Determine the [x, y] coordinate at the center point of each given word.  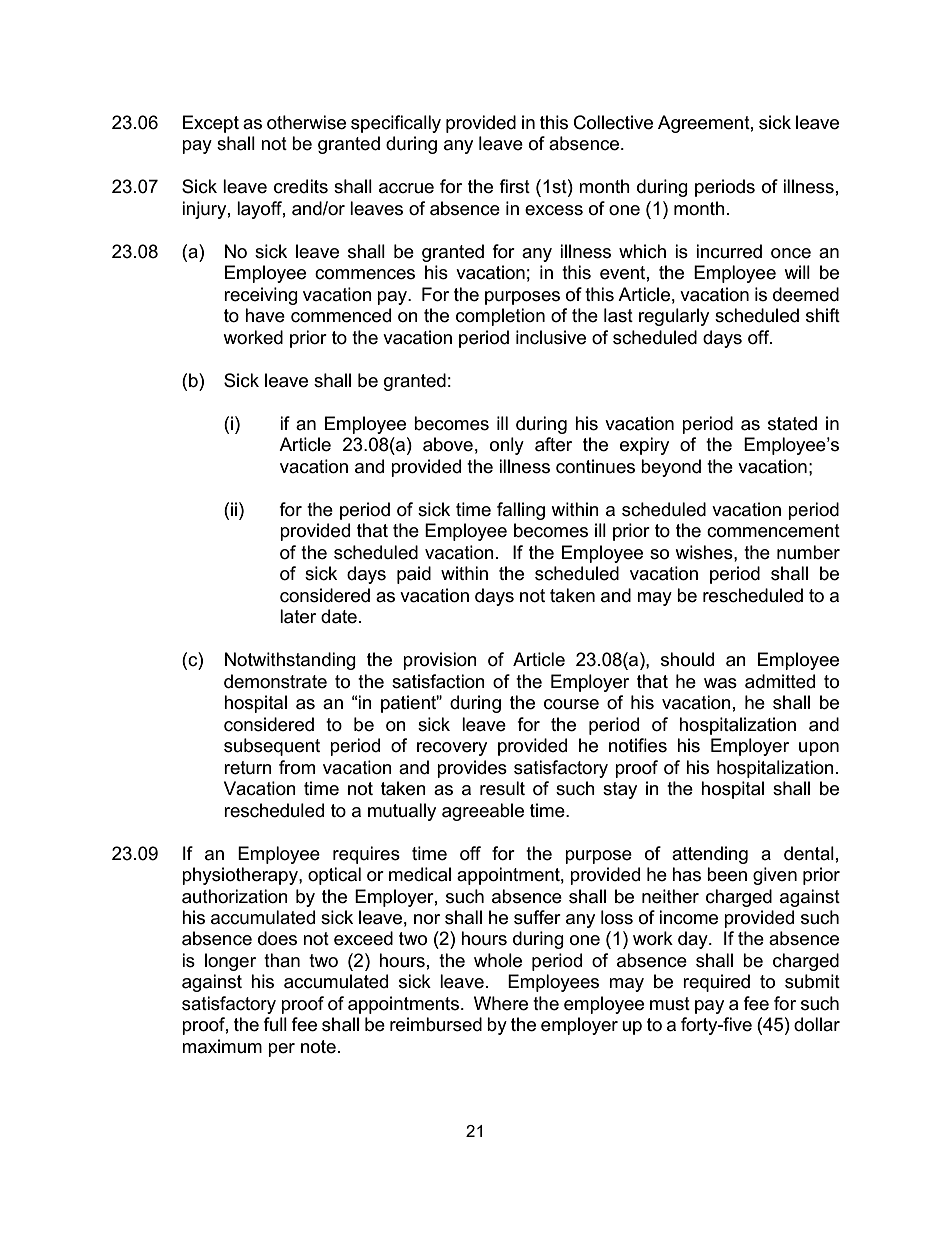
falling [521, 511]
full [275, 1024]
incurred [729, 251]
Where [501, 1003]
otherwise [306, 122]
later [298, 616]
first [515, 186]
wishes [705, 552]
